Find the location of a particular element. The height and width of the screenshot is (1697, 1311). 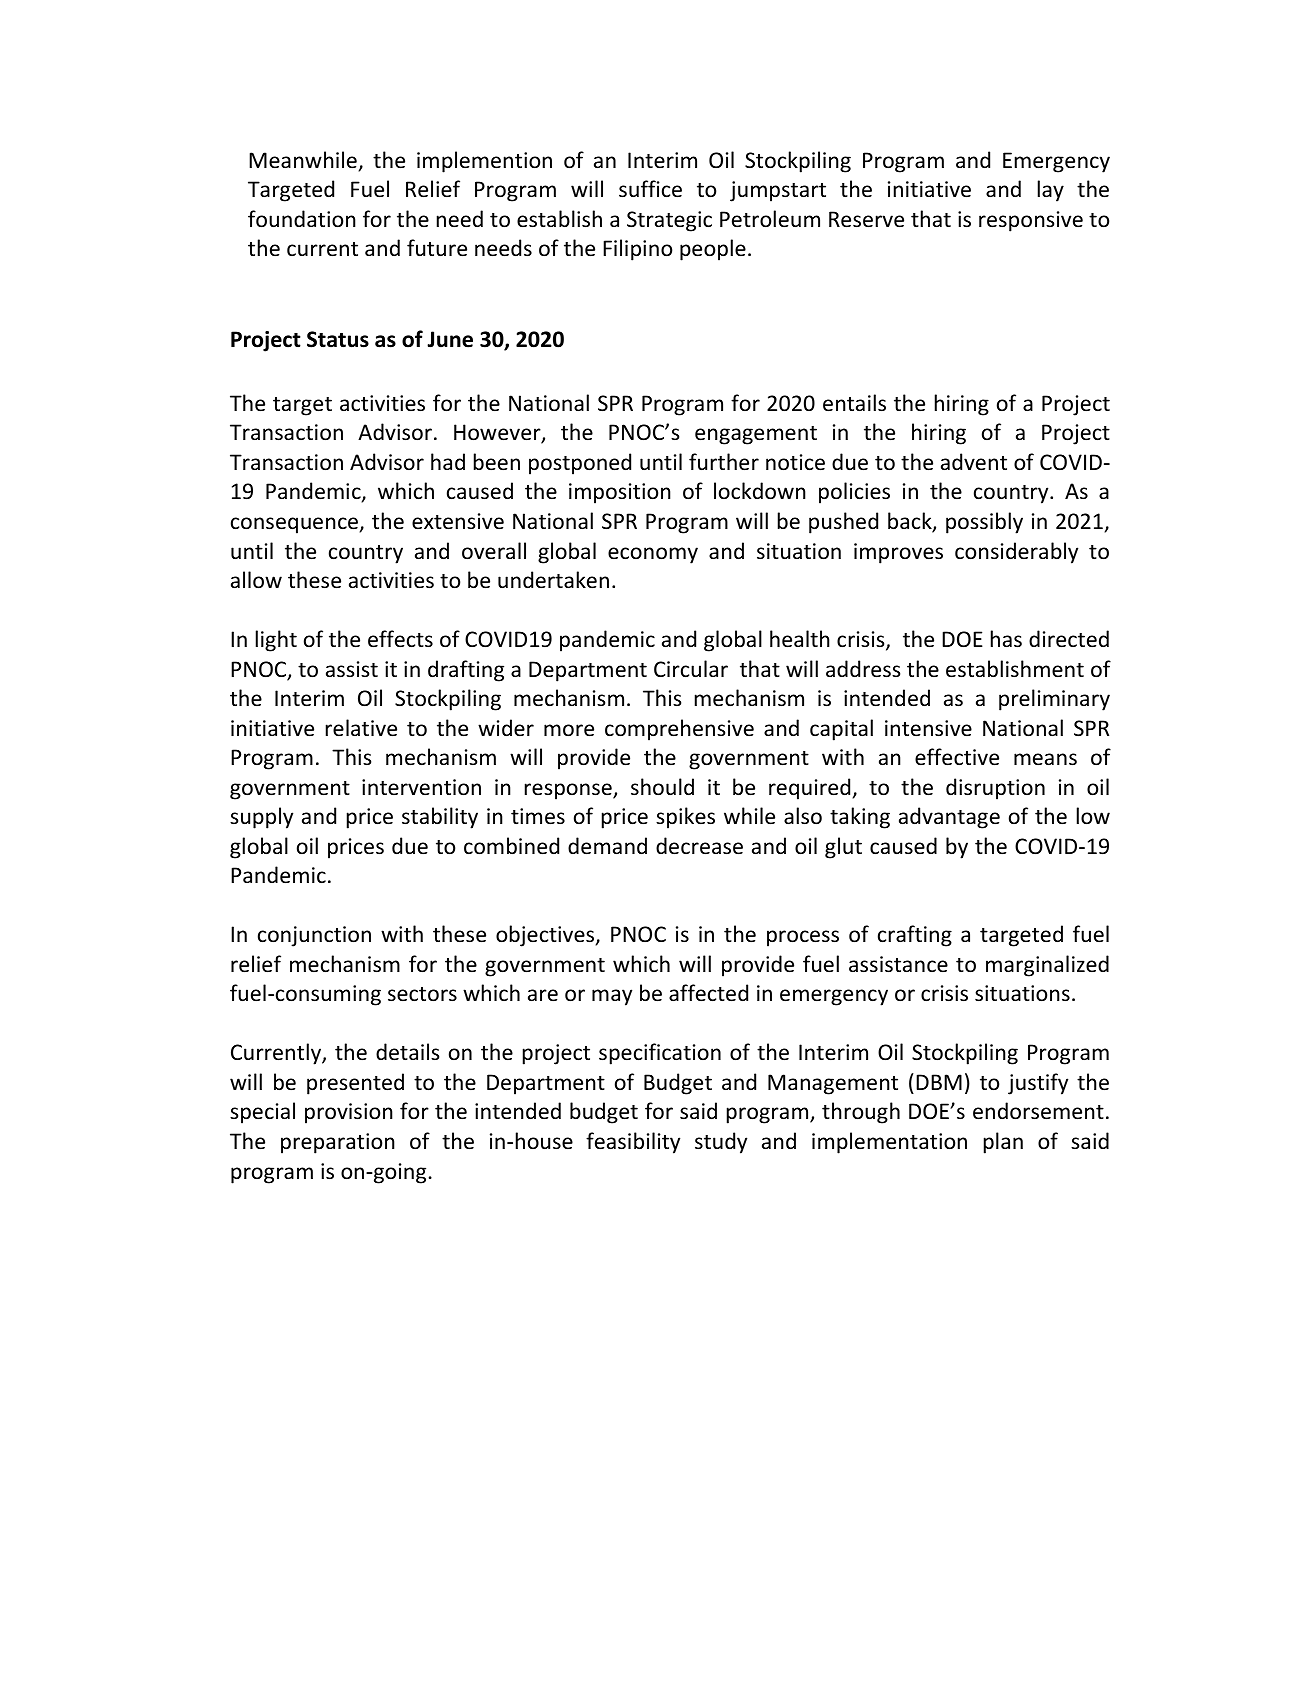

provision is located at coordinates (349, 1113).
